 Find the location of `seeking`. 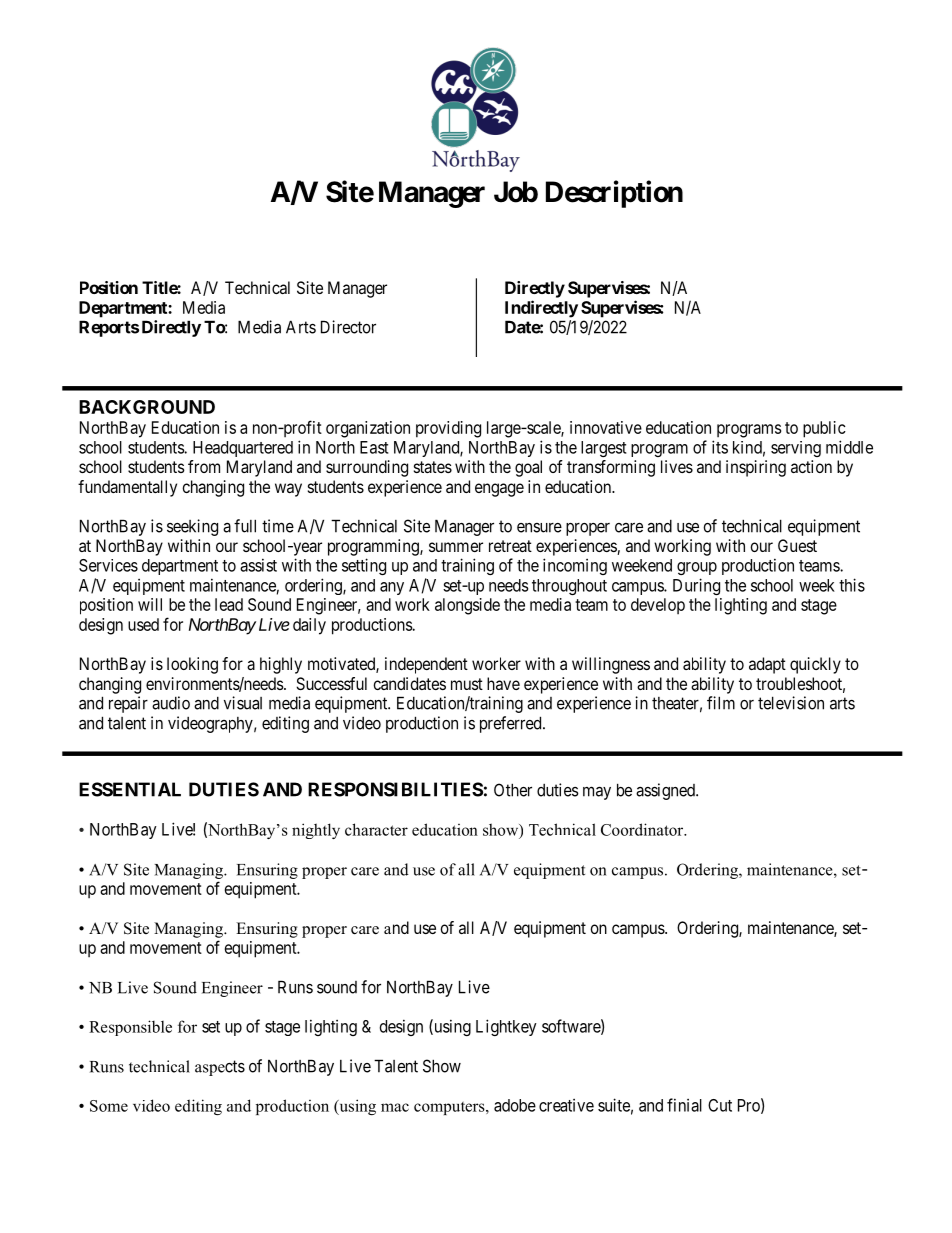

seeking is located at coordinates (192, 527).
